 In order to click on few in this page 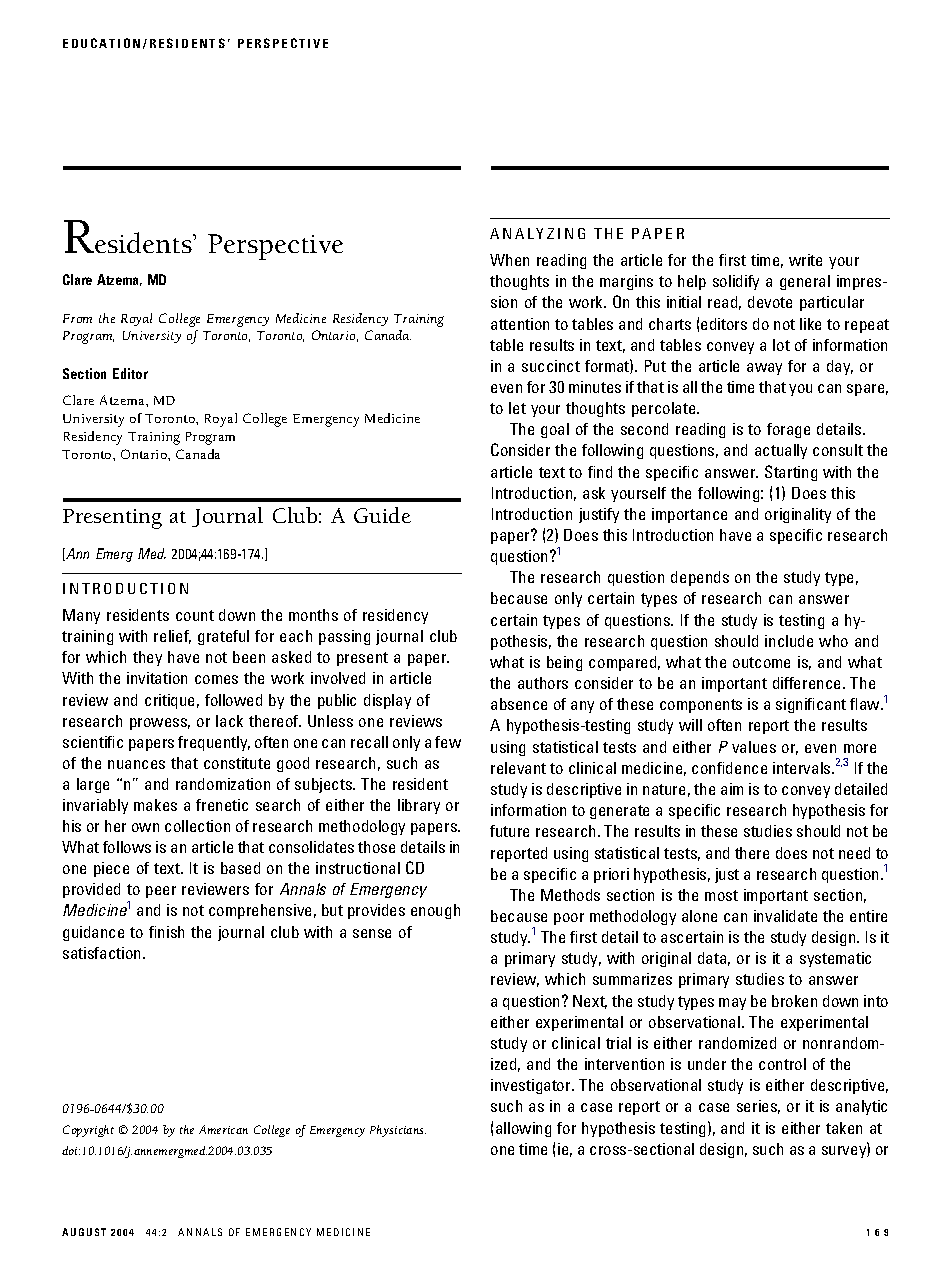, I will do `click(448, 742)`.
